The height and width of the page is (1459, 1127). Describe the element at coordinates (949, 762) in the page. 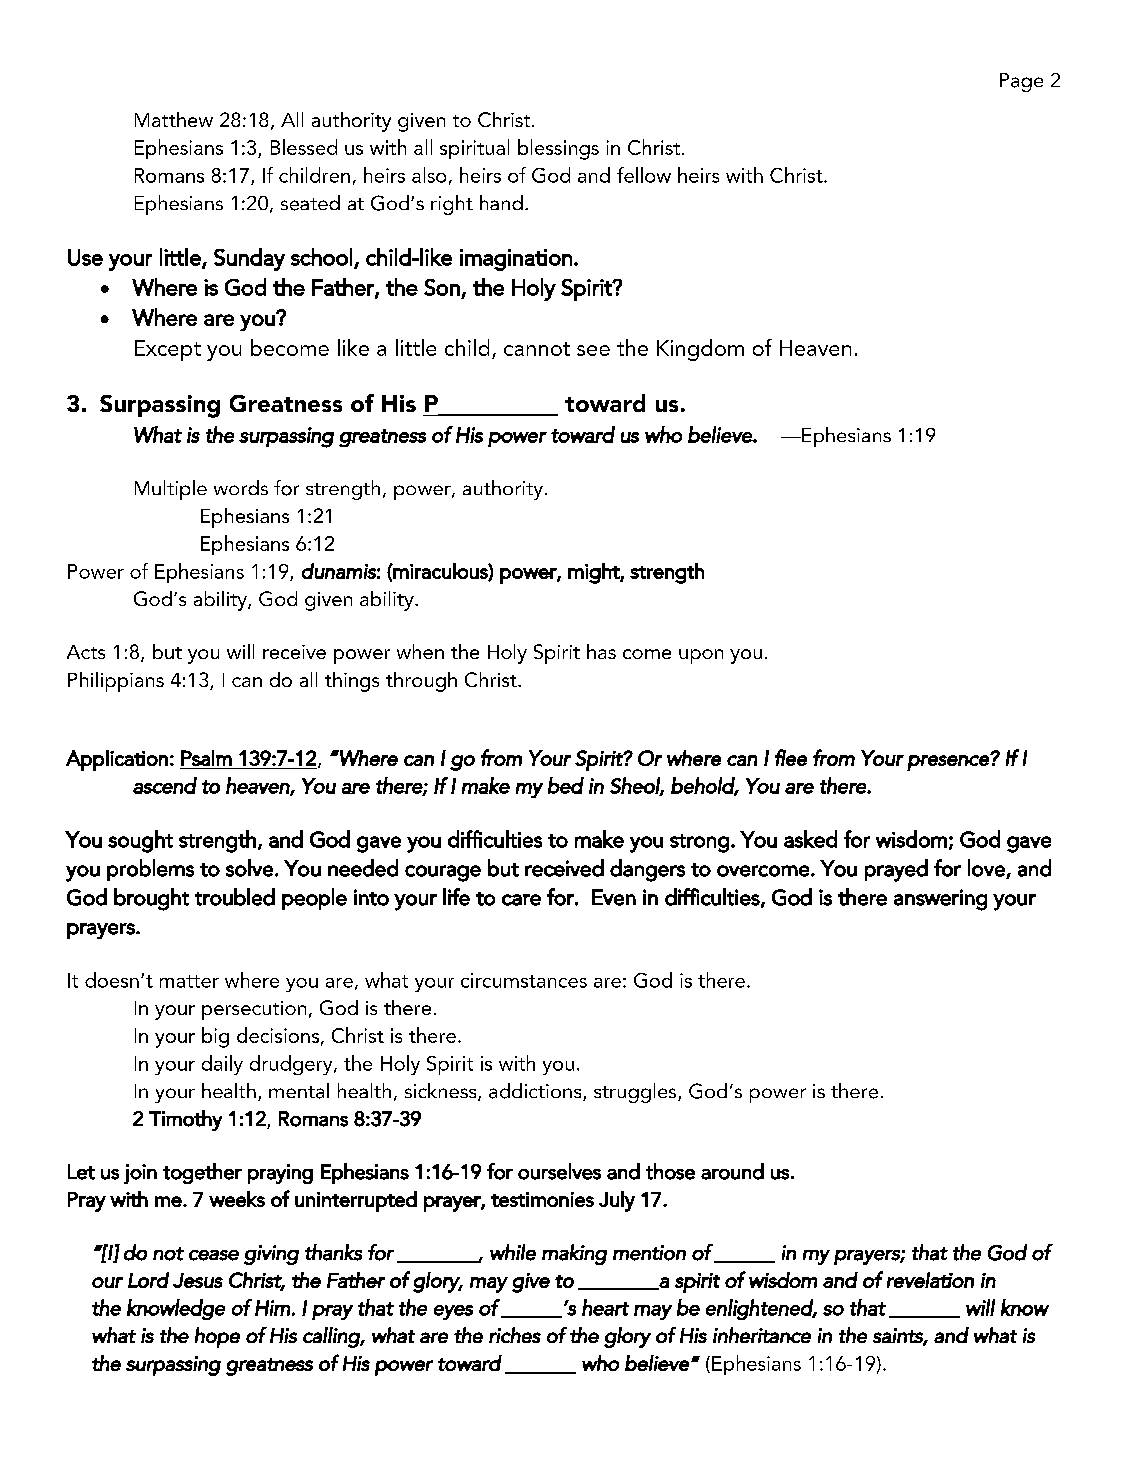

I see `presence` at that location.
